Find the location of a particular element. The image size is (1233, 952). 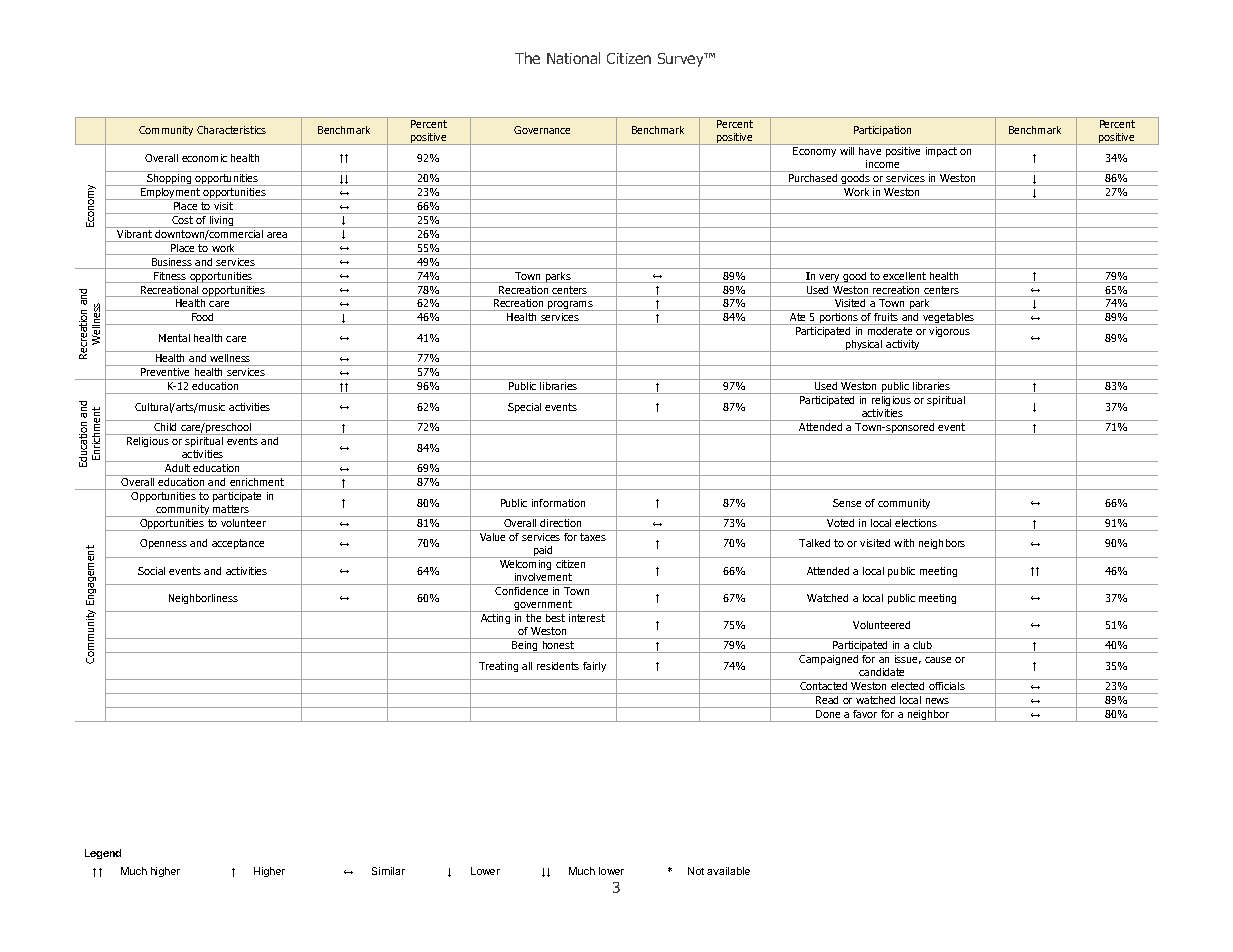

Characteristics is located at coordinates (231, 130).
